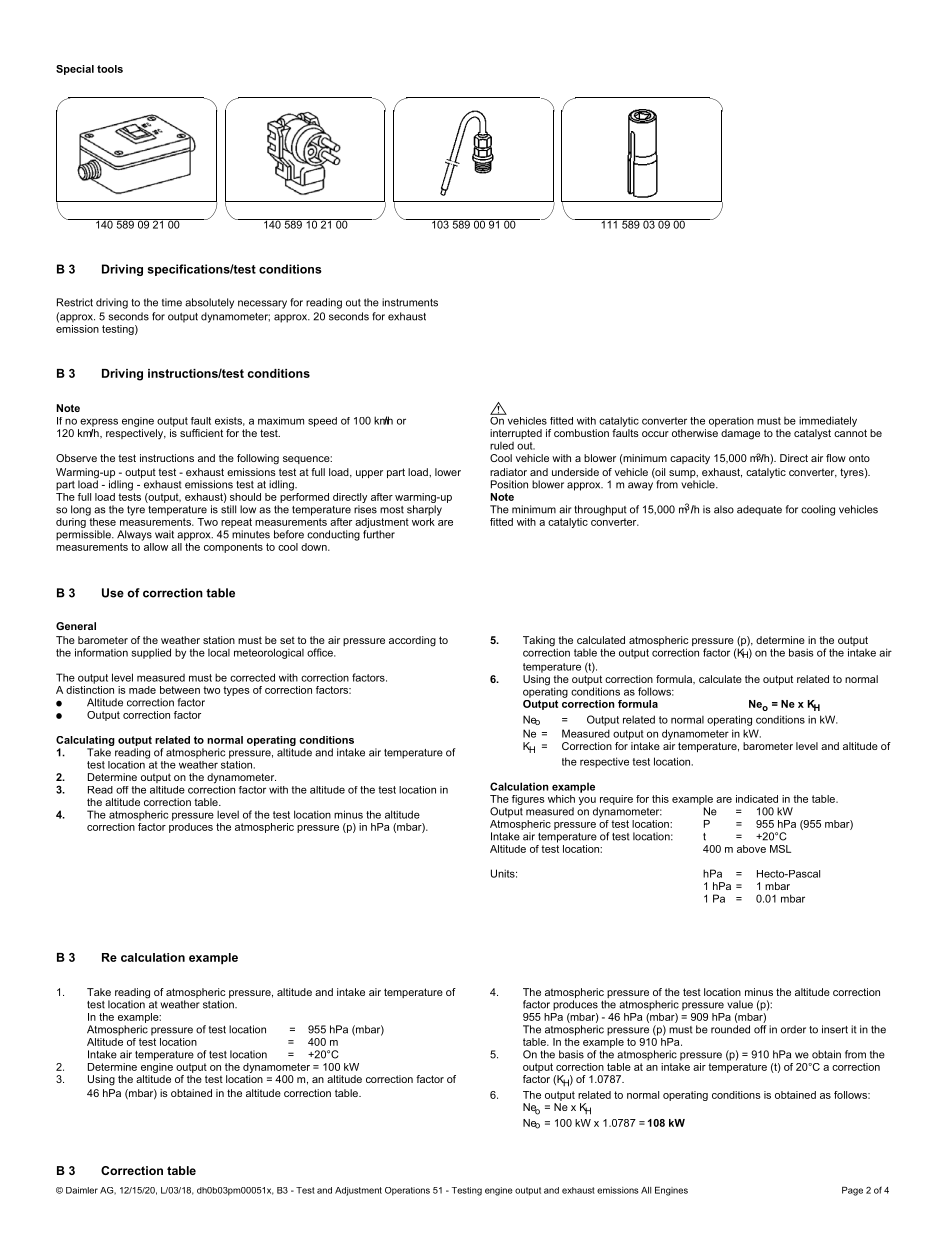 This screenshot has height=1233, width=952. Describe the element at coordinates (759, 510) in the screenshot. I see `adequate` at that location.
